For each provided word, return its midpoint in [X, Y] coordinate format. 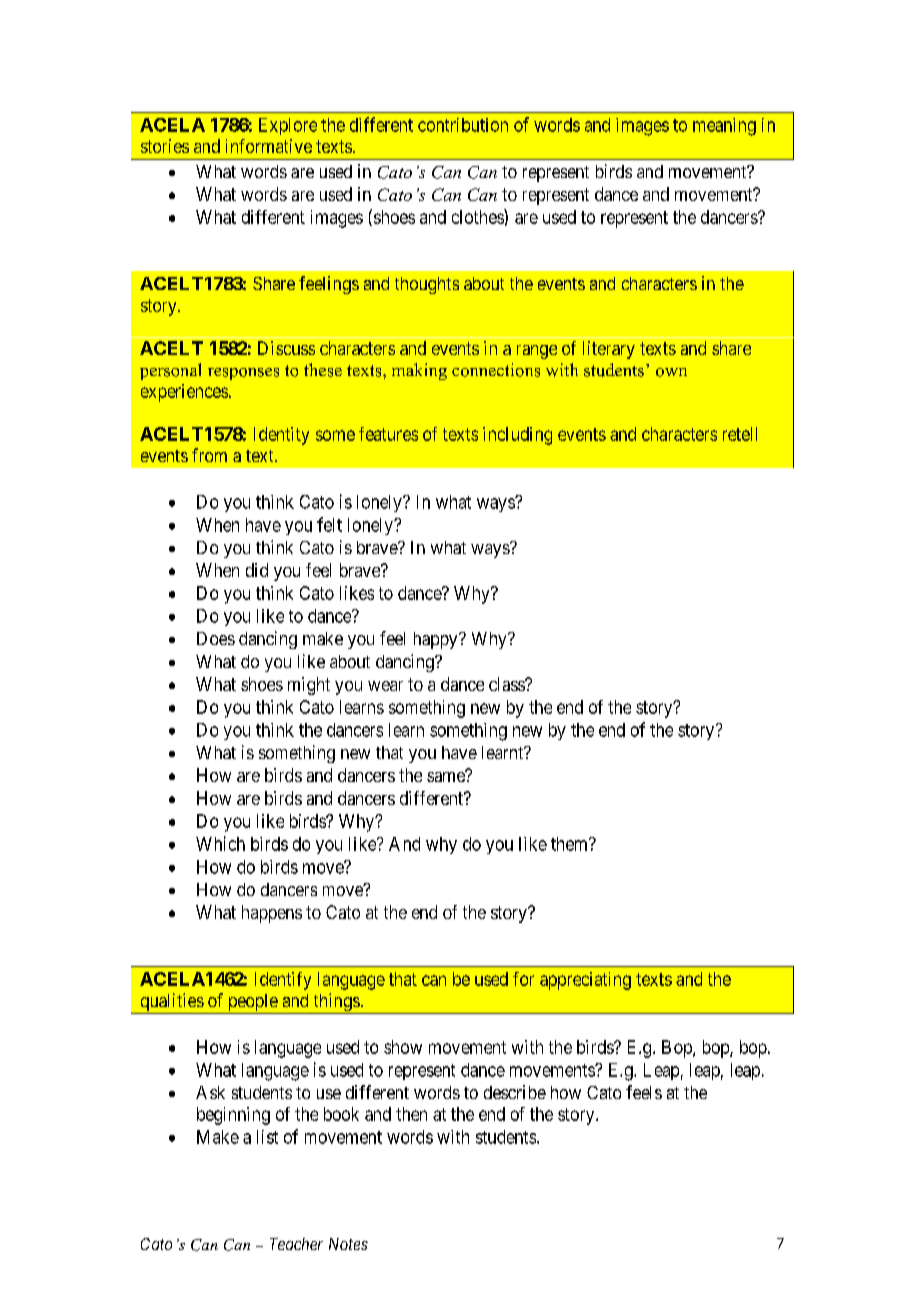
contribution [463, 125]
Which [220, 843]
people [252, 1004]
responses [243, 374]
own [671, 372]
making [419, 371]
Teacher [296, 1244]
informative [269, 146]
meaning [724, 127]
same [447, 776]
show [403, 1047]
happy [437, 640]
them [571, 844]
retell [740, 434]
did [257, 570]
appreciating [585, 981]
